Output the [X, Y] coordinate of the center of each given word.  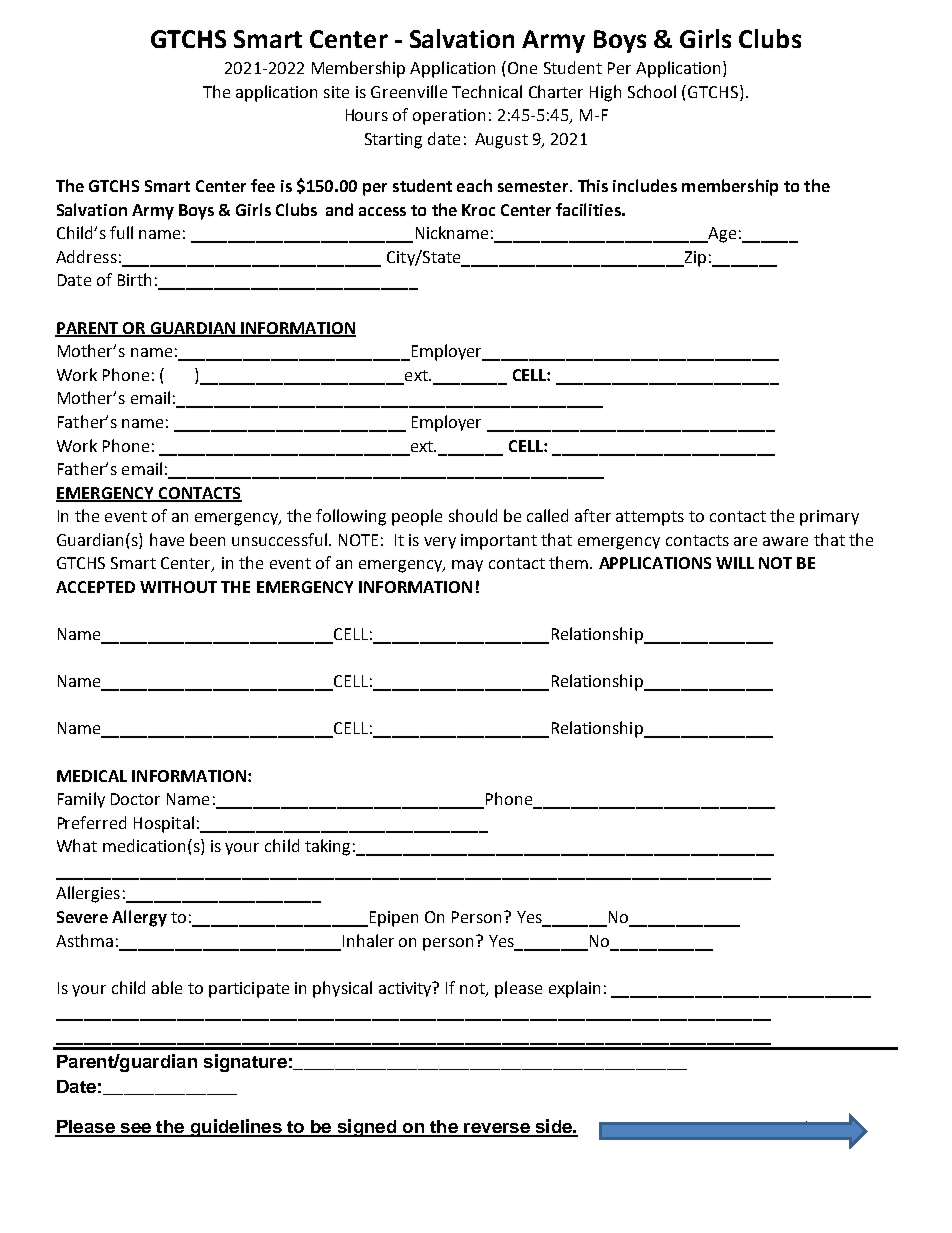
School [652, 91]
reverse [497, 1129]
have [167, 539]
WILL [735, 563]
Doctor [135, 799]
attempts [650, 518]
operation [449, 117]
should [473, 515]
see [135, 1129]
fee [263, 185]
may [467, 566]
